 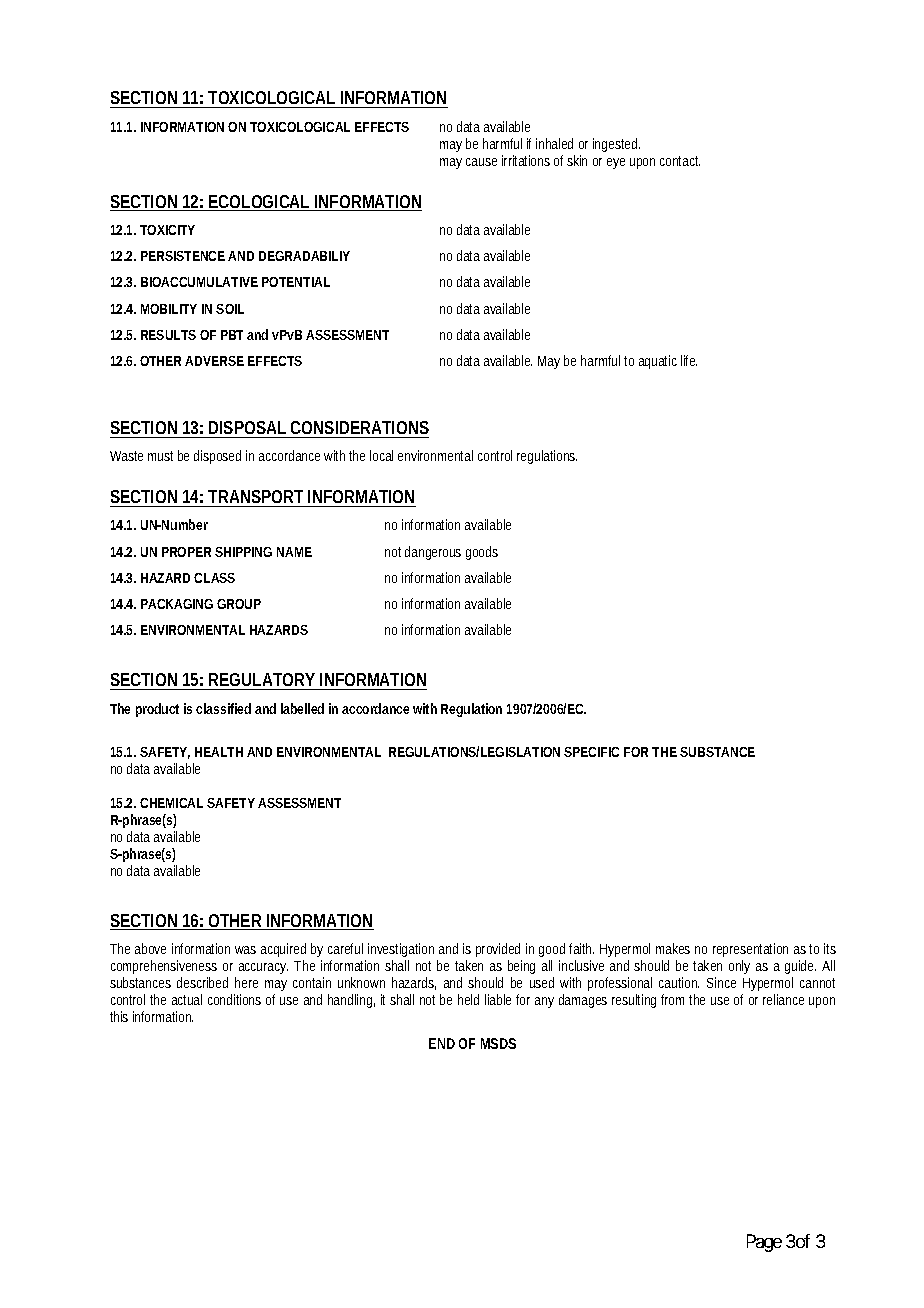 What do you see at coordinates (259, 203) in the screenshot?
I see `ECOLOGICAL` at bounding box center [259, 203].
